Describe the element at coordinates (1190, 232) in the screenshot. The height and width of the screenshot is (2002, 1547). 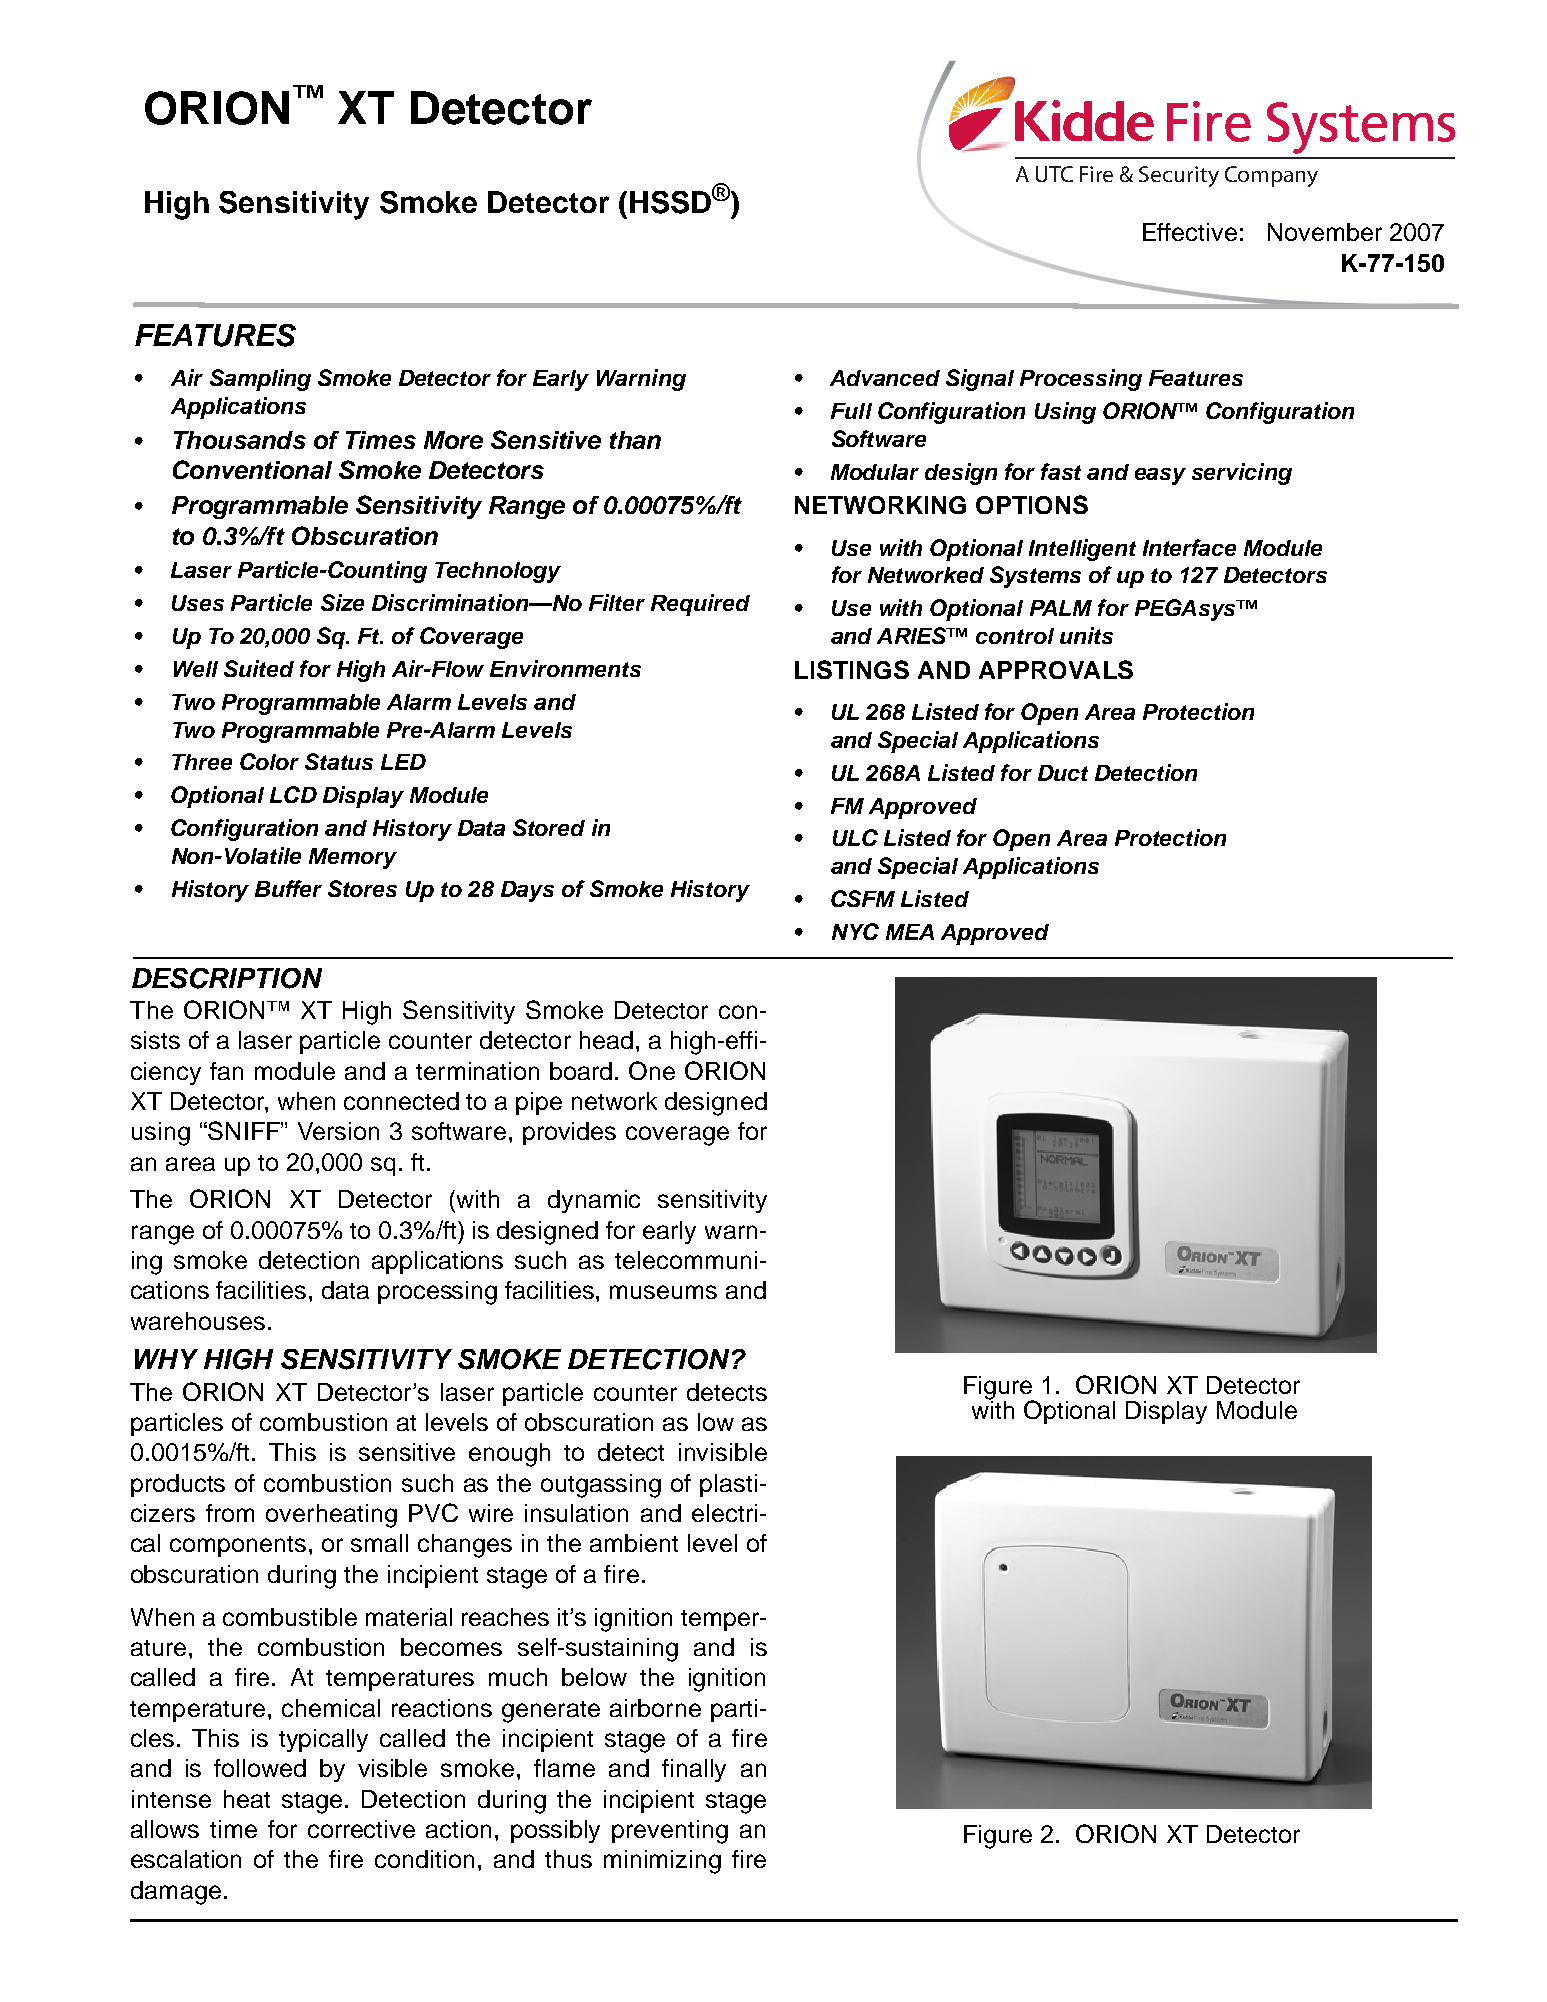
I see `Effective` at that location.
